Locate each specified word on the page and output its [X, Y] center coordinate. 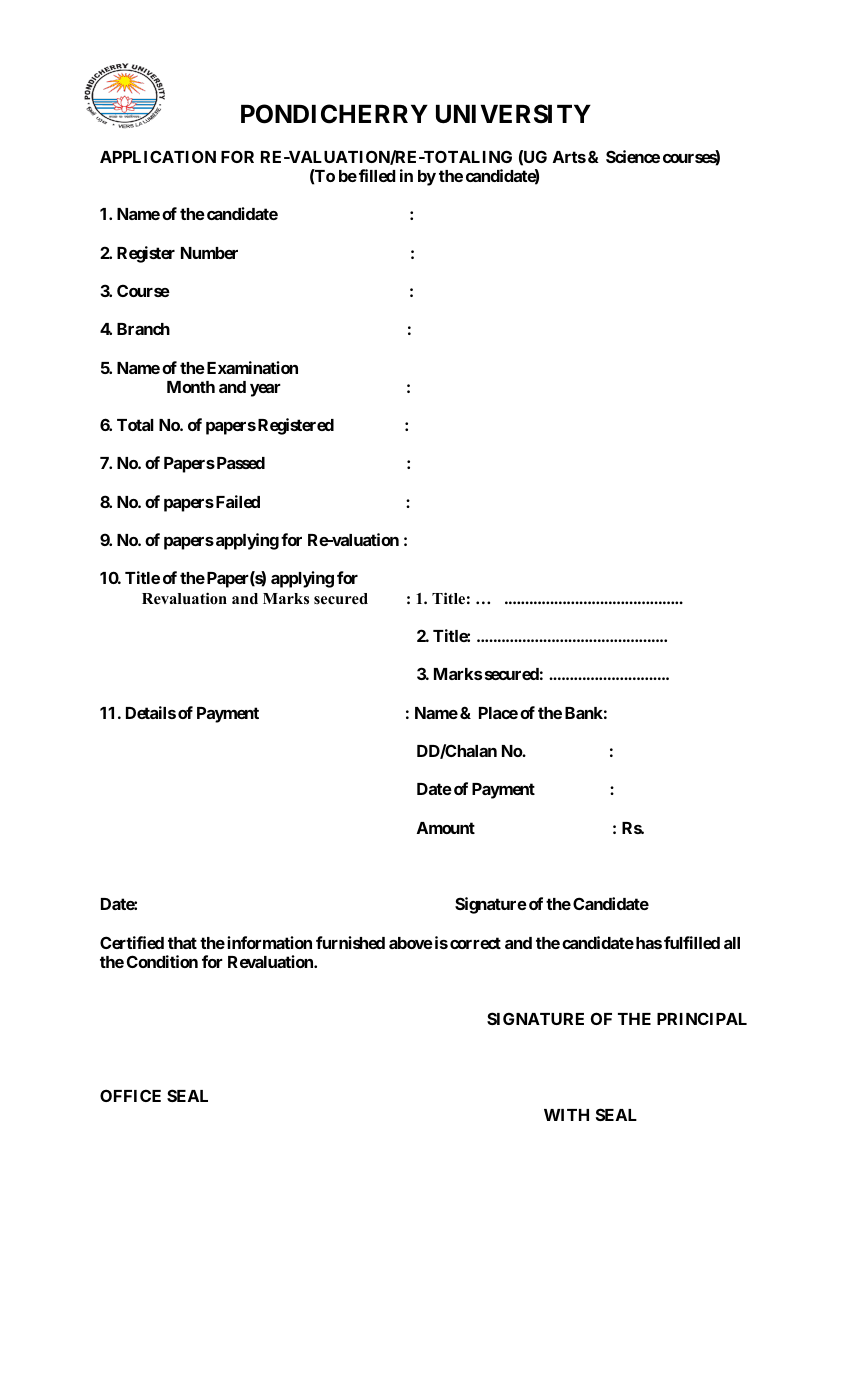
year [265, 390]
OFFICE [130, 1095]
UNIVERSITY [513, 114]
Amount [446, 828]
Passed [239, 463]
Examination [251, 367]
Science [633, 156]
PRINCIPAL [702, 1018]
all [732, 943]
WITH [566, 1115]
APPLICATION [158, 156]
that [182, 943]
